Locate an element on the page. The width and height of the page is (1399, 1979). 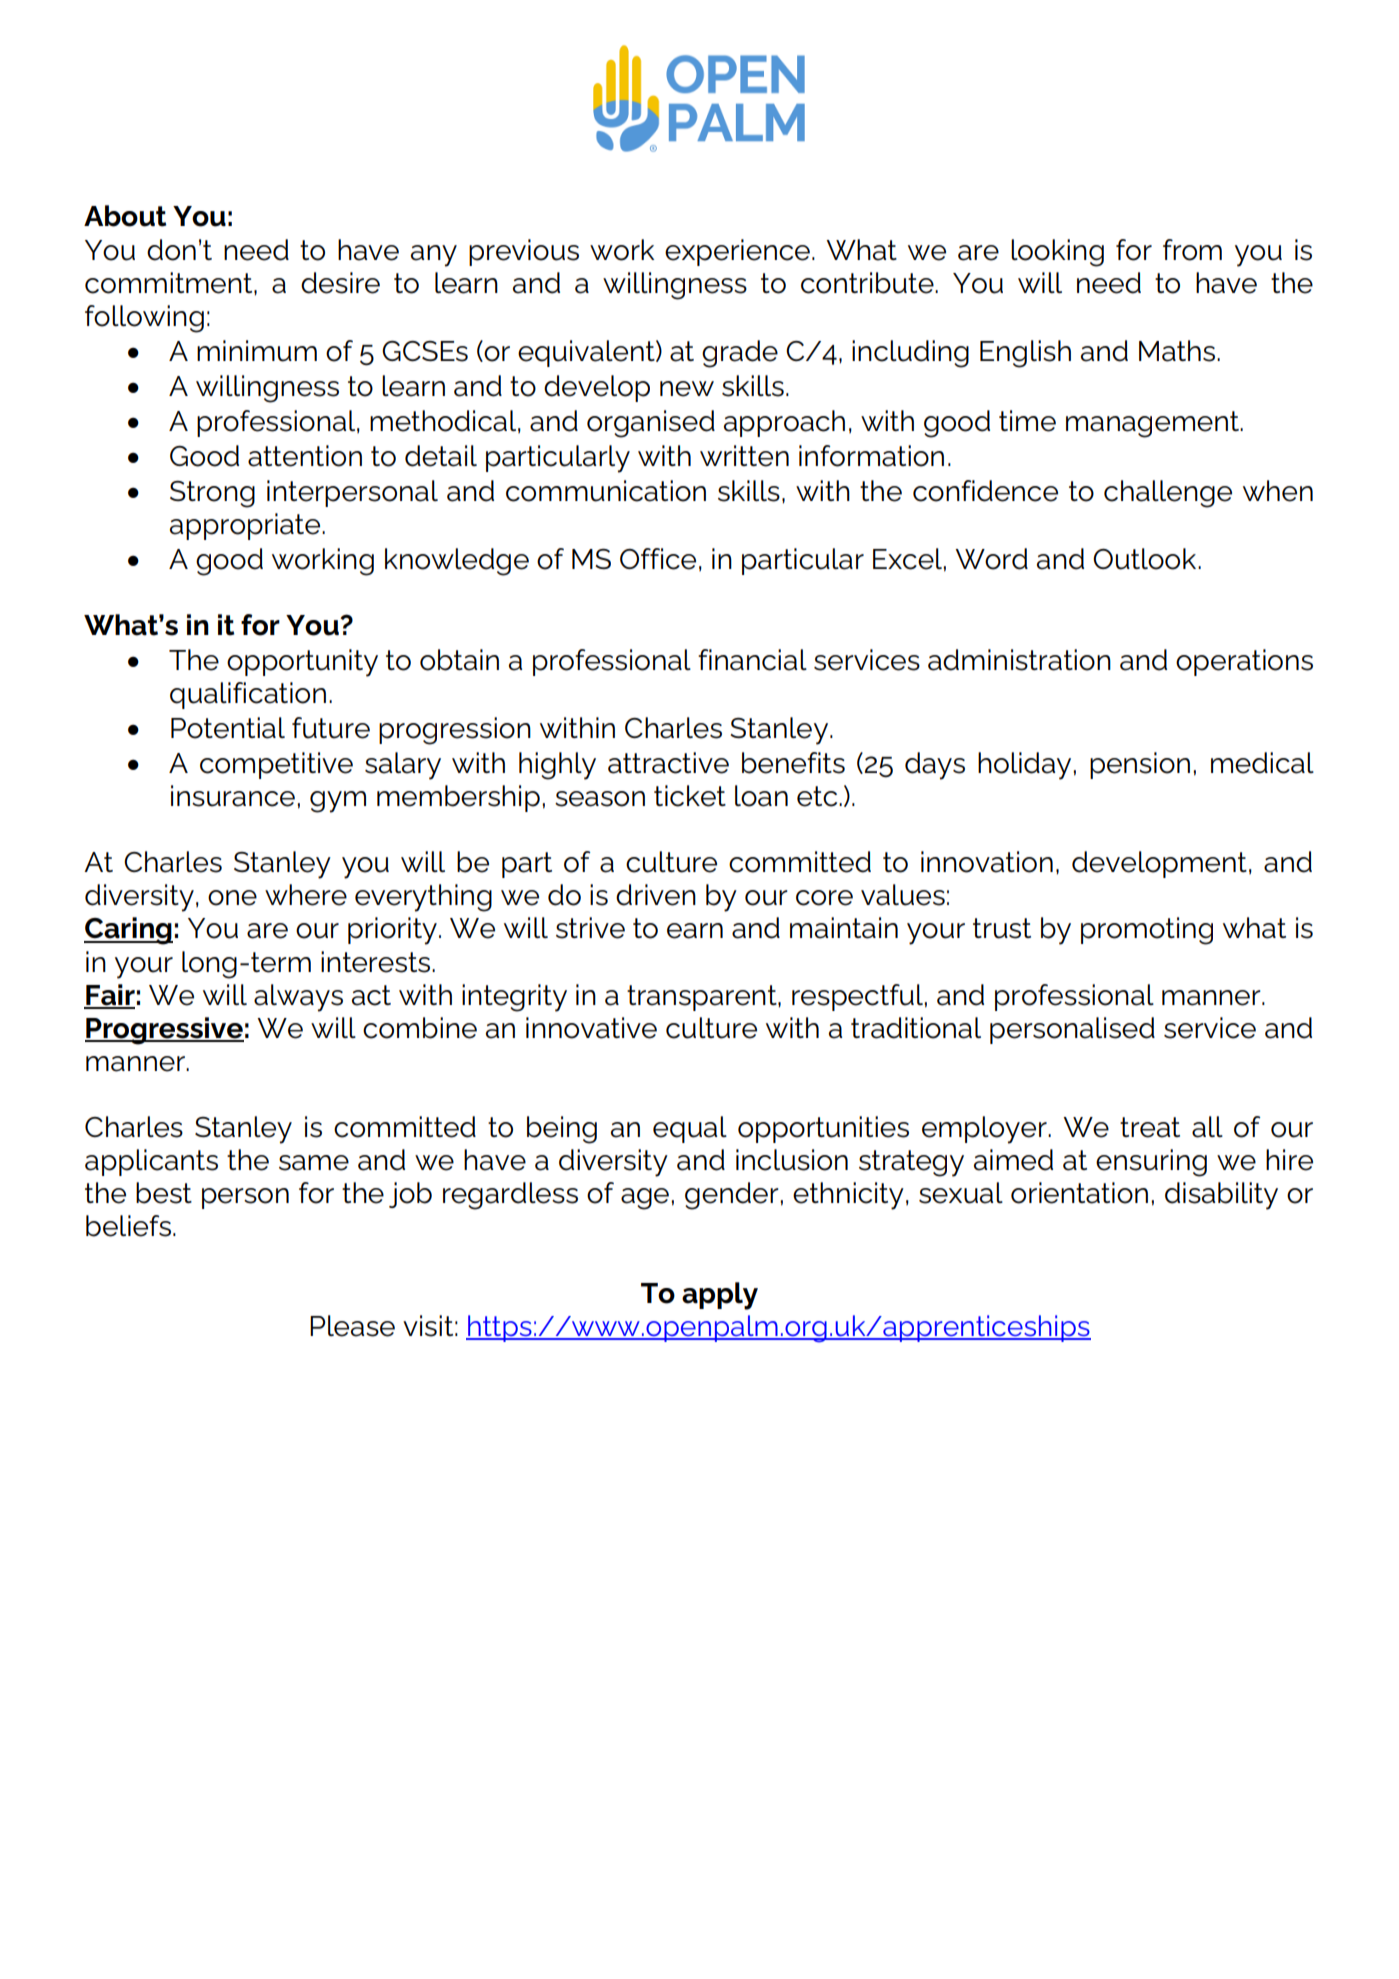
Please is located at coordinates (352, 1326).
